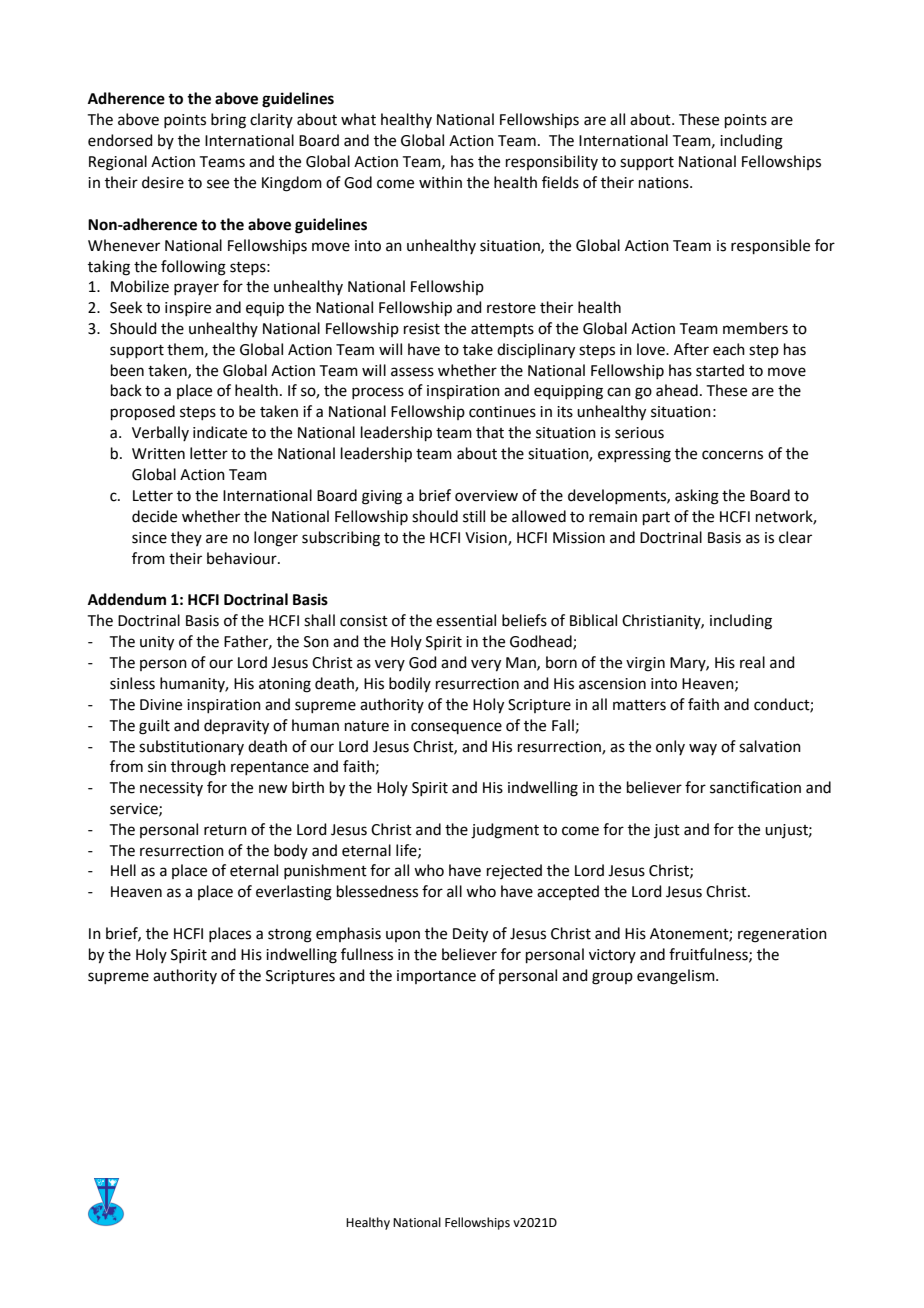 The width and height of the screenshot is (924, 1308). Describe the element at coordinates (665, 183) in the screenshot. I see `nations` at that location.
